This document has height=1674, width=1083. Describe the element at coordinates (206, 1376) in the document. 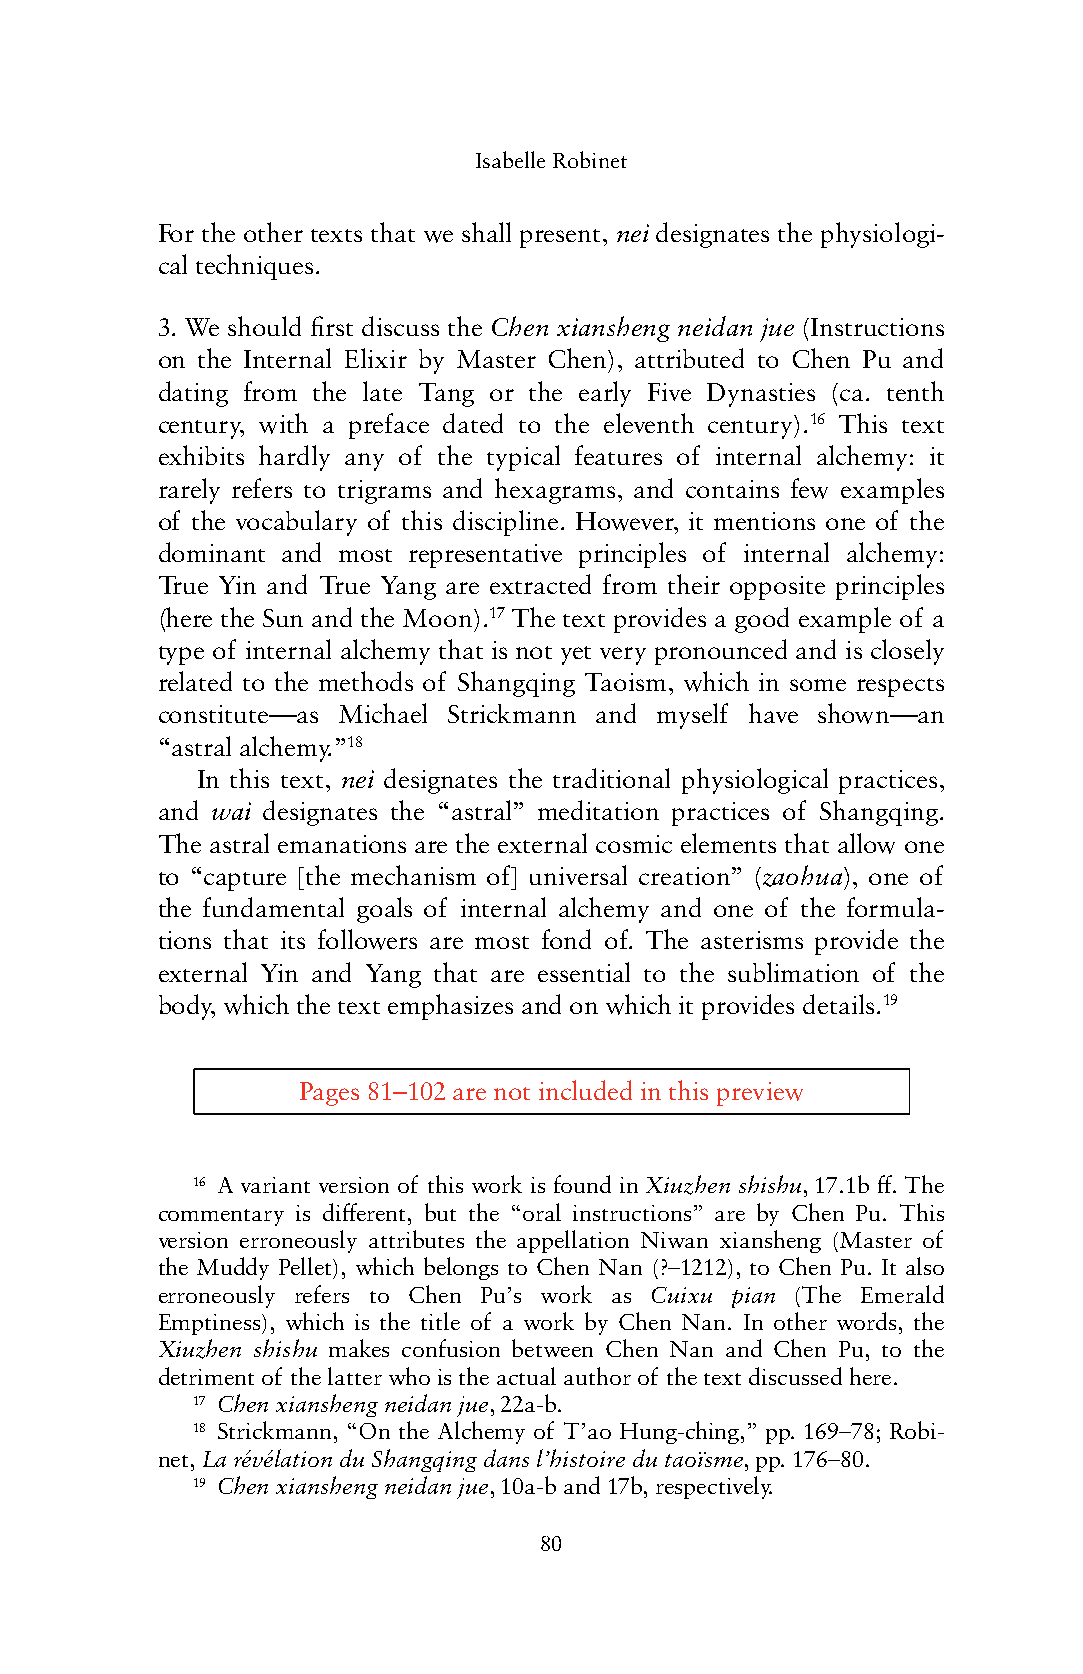

I see `detriment` at that location.
